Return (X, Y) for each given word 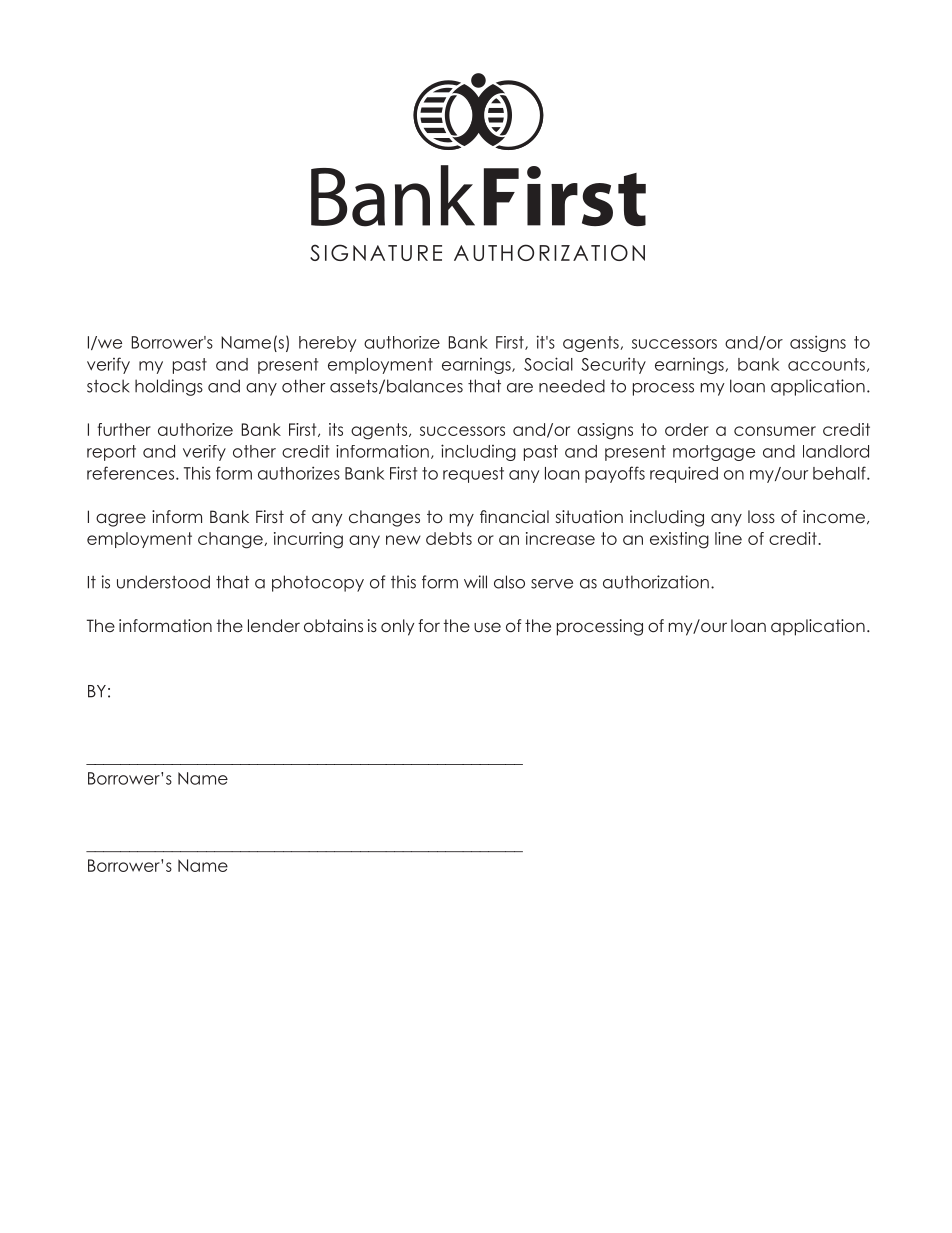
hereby (327, 344)
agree (121, 520)
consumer (775, 431)
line (728, 538)
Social (548, 364)
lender (274, 625)
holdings (169, 387)
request (473, 475)
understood (163, 582)
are (520, 388)
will (475, 582)
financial (514, 516)
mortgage (714, 453)
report (111, 453)
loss (761, 516)
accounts (826, 364)
